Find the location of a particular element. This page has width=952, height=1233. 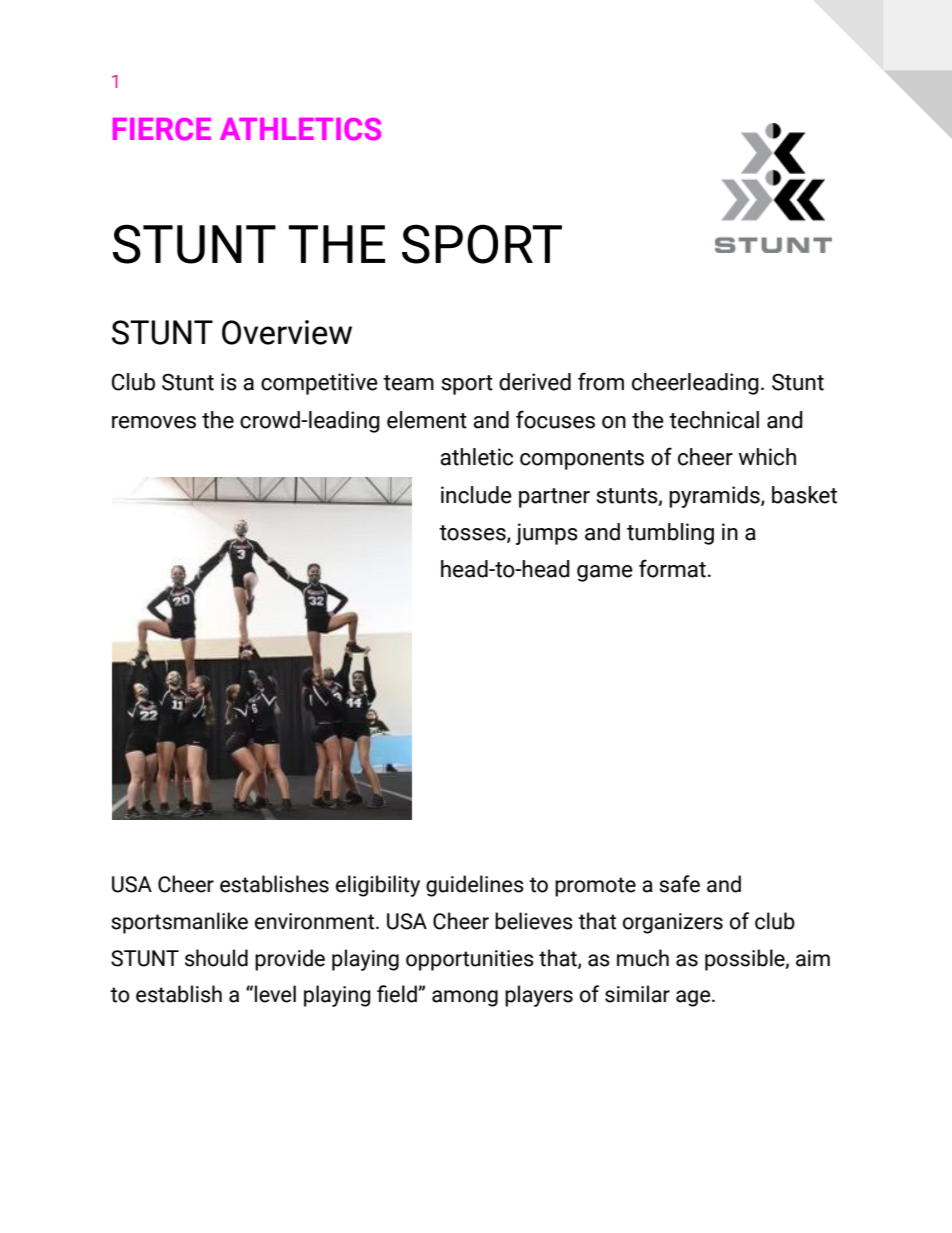

Overview is located at coordinates (287, 332).
